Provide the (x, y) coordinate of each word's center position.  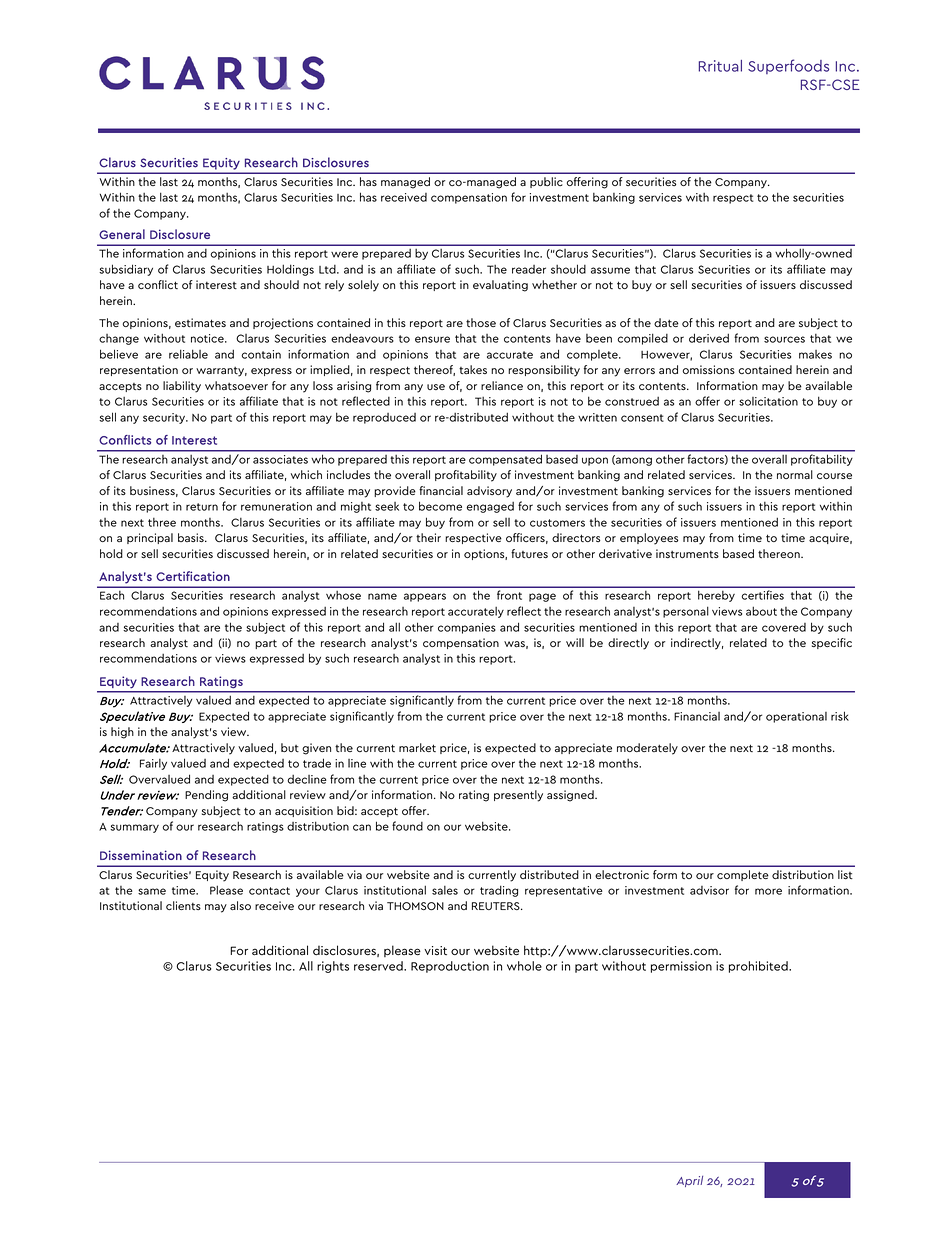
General (122, 234)
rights (333, 967)
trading (499, 891)
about (761, 611)
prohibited (759, 967)
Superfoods (788, 66)
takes (473, 369)
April (689, 1181)
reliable (188, 354)
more (768, 891)
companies (467, 628)
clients (183, 905)
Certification (193, 576)
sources (784, 339)
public (546, 182)
